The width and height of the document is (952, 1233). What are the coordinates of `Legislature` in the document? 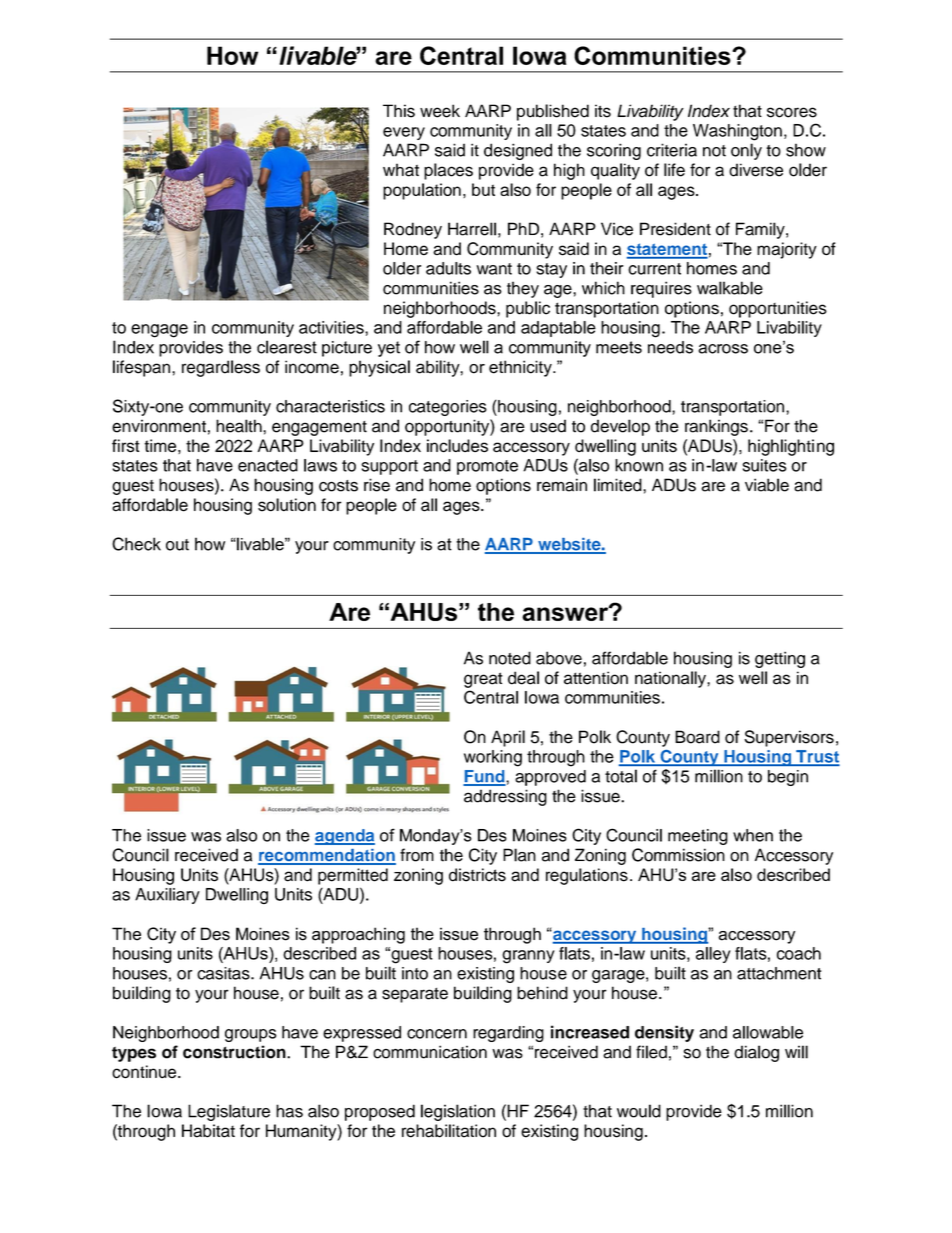 It's located at (229, 1112).
